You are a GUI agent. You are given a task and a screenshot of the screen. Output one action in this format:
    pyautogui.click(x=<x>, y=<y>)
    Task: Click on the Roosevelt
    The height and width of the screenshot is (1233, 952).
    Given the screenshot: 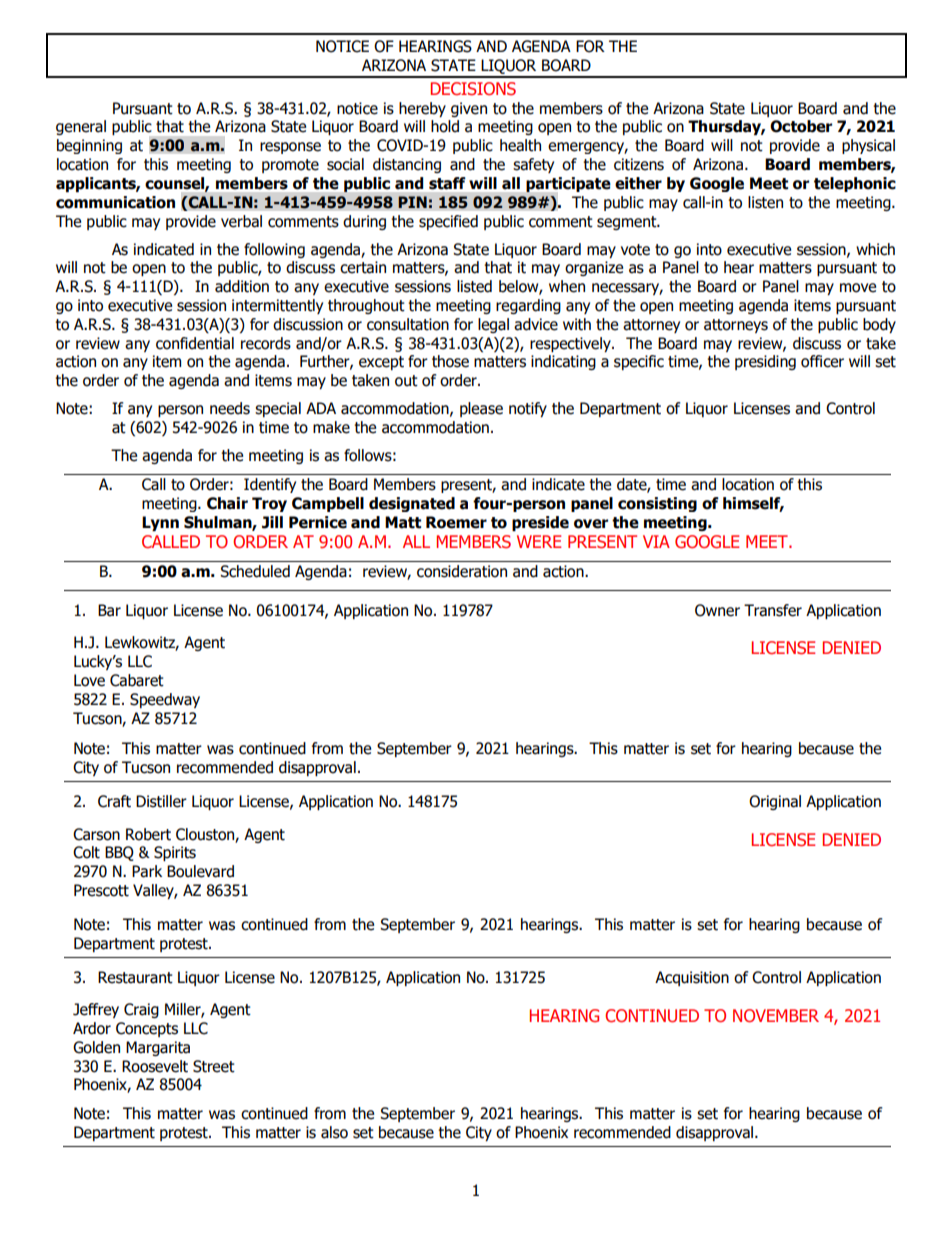 What is the action you would take?
    pyautogui.click(x=155, y=1066)
